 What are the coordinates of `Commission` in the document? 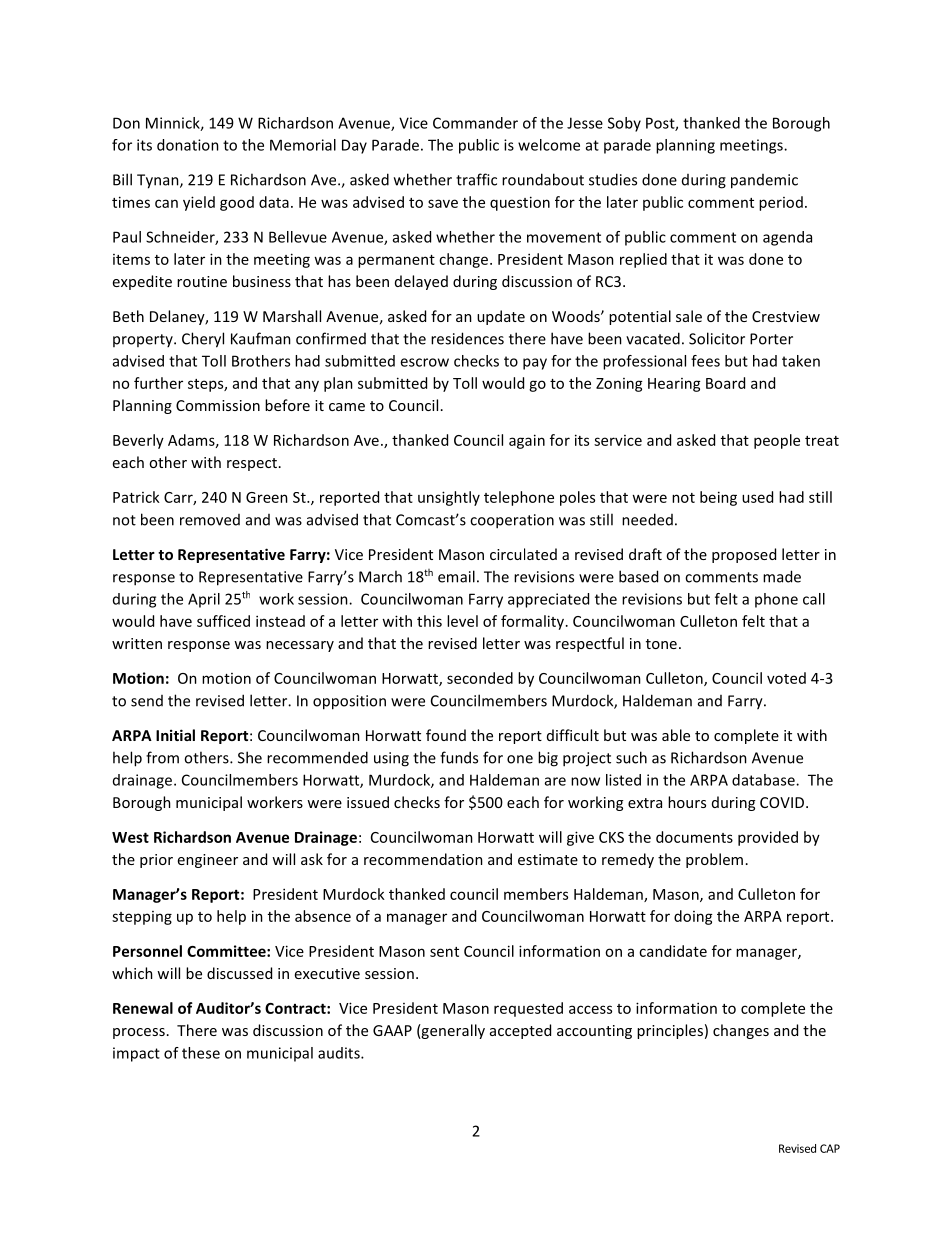 It's located at (218, 405).
